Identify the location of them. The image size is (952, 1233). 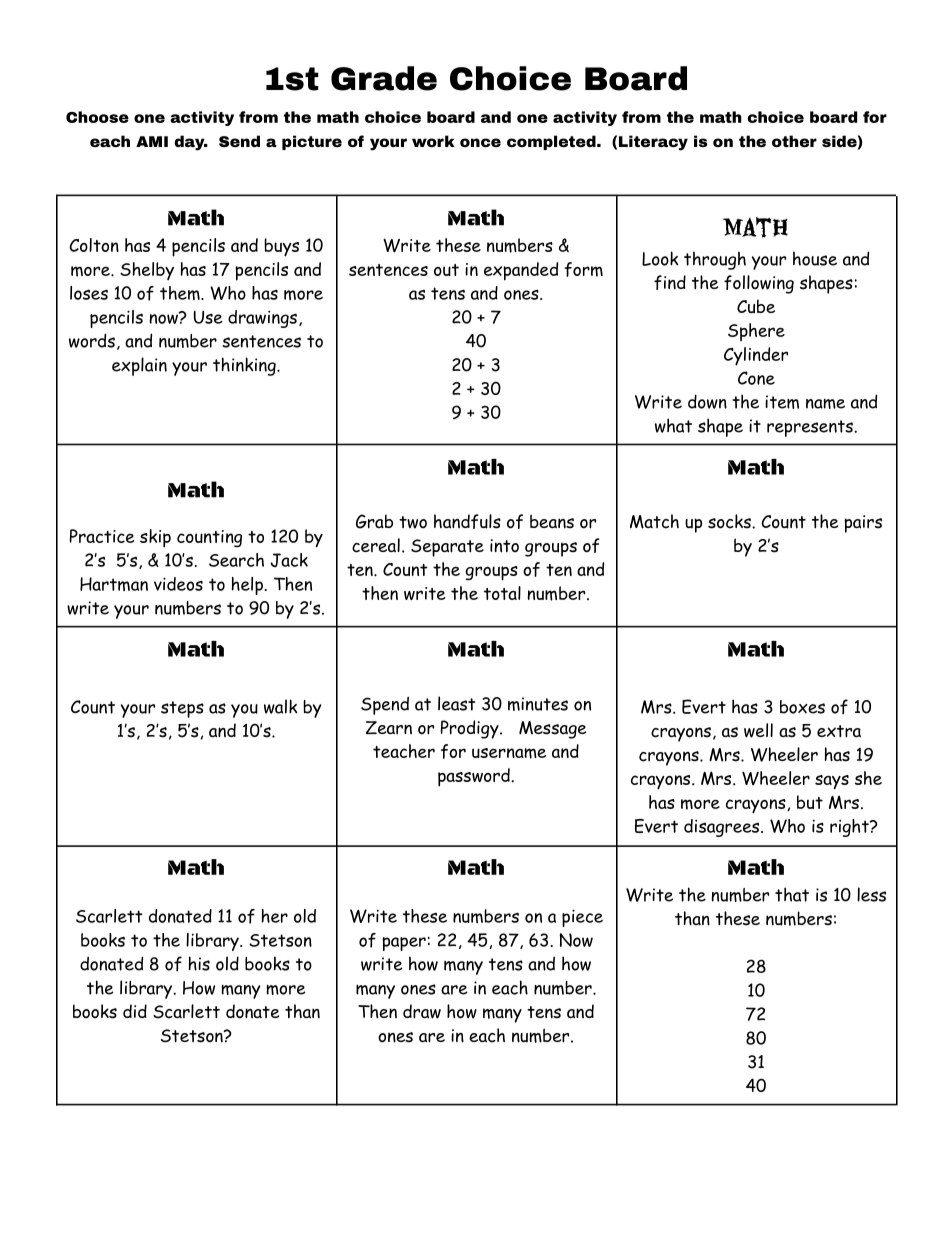
(181, 293).
